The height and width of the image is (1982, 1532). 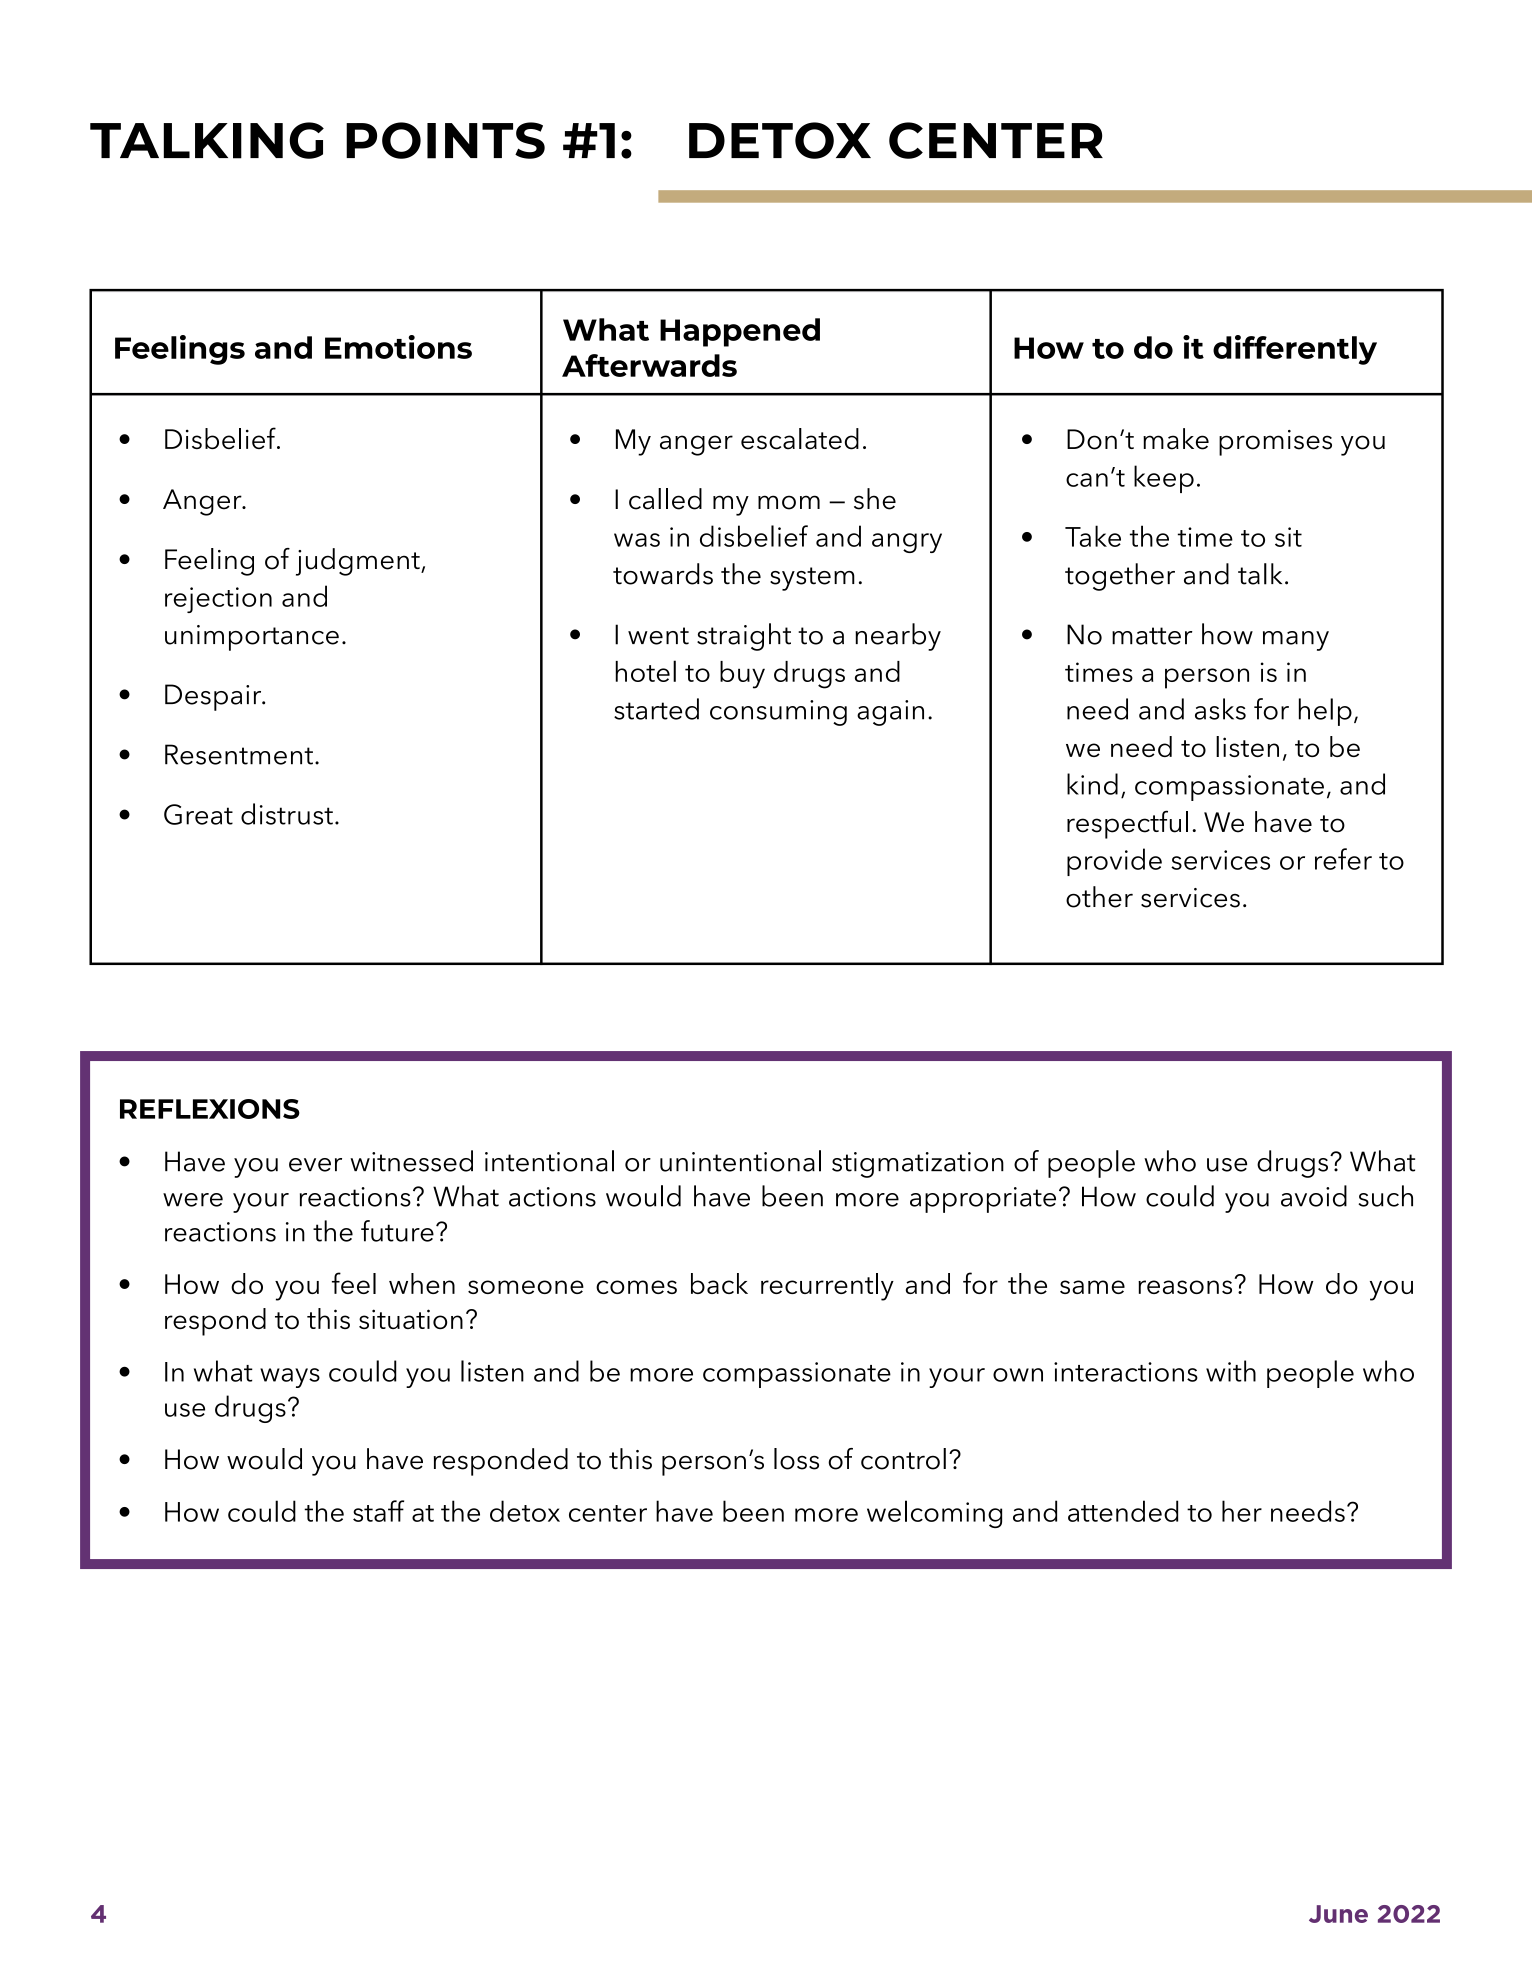 What do you see at coordinates (378, 1511) in the image?
I see `staff` at bounding box center [378, 1511].
